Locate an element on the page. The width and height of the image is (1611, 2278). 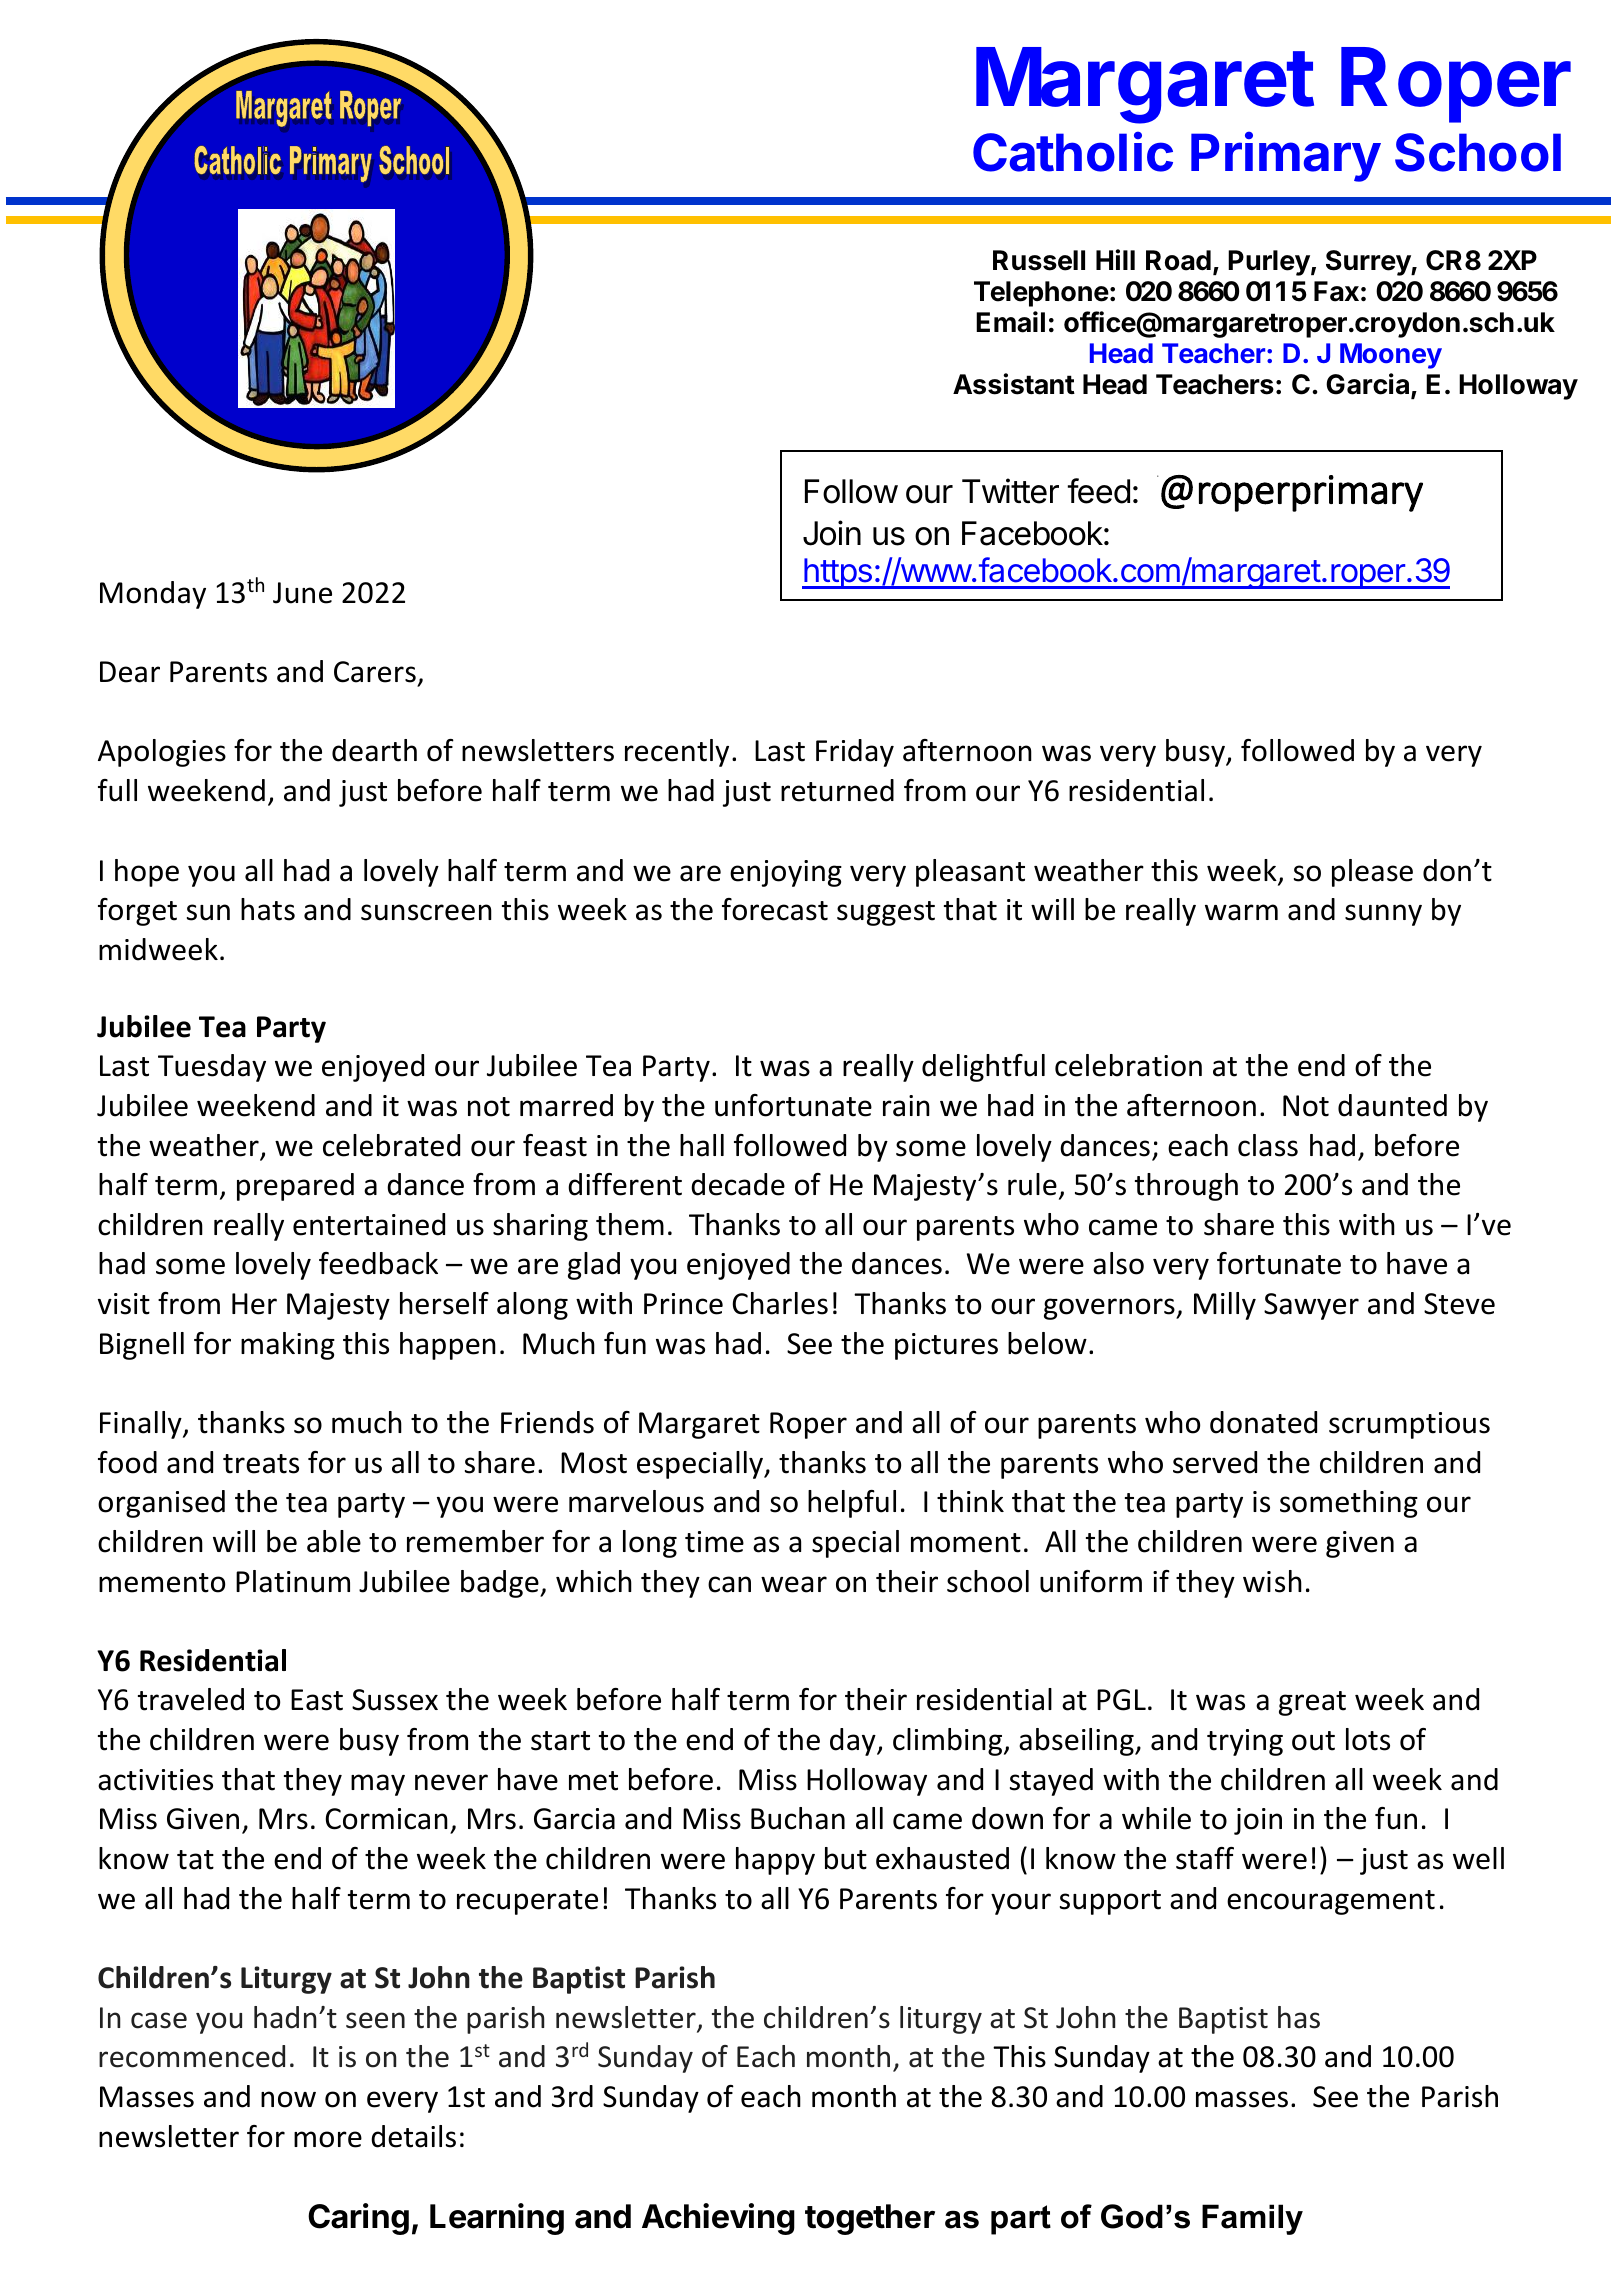
decade is located at coordinates (738, 1184).
